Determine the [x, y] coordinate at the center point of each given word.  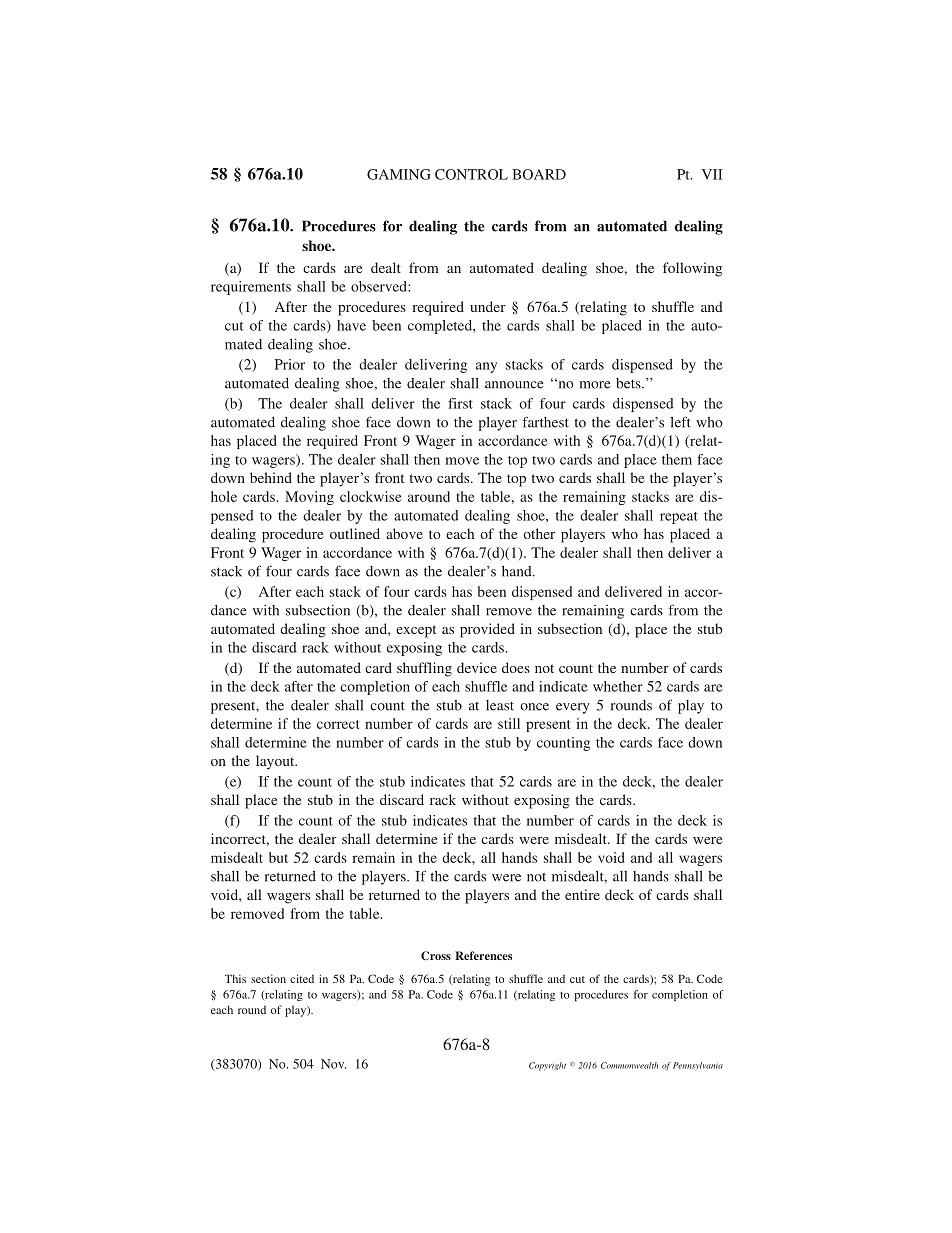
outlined [355, 533]
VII [712, 174]
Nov [333, 1064]
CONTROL [471, 174]
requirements [251, 288]
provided [487, 630]
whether [618, 686]
